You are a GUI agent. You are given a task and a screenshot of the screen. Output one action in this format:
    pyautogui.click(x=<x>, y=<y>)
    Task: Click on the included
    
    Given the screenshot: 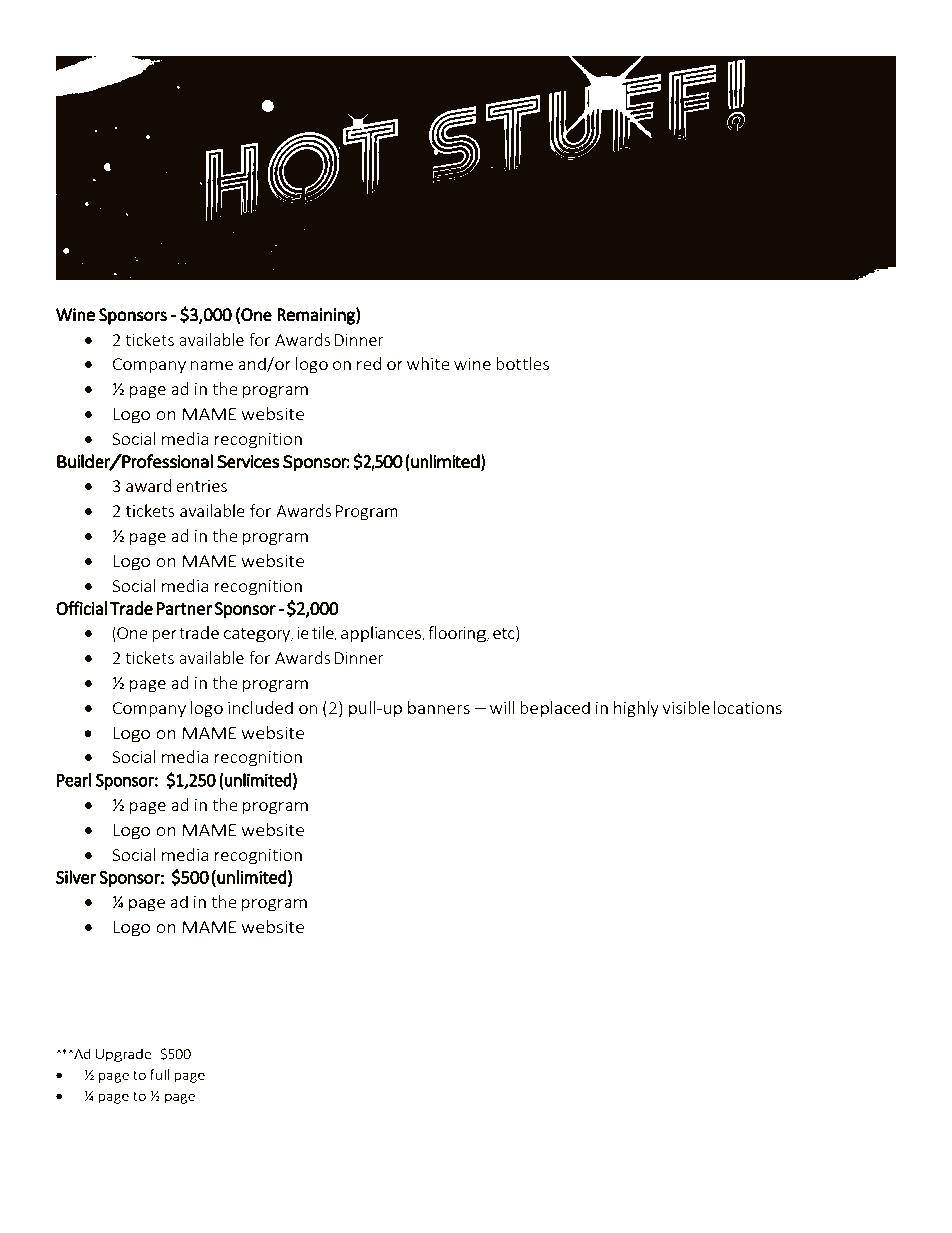 What is the action you would take?
    pyautogui.click(x=260, y=707)
